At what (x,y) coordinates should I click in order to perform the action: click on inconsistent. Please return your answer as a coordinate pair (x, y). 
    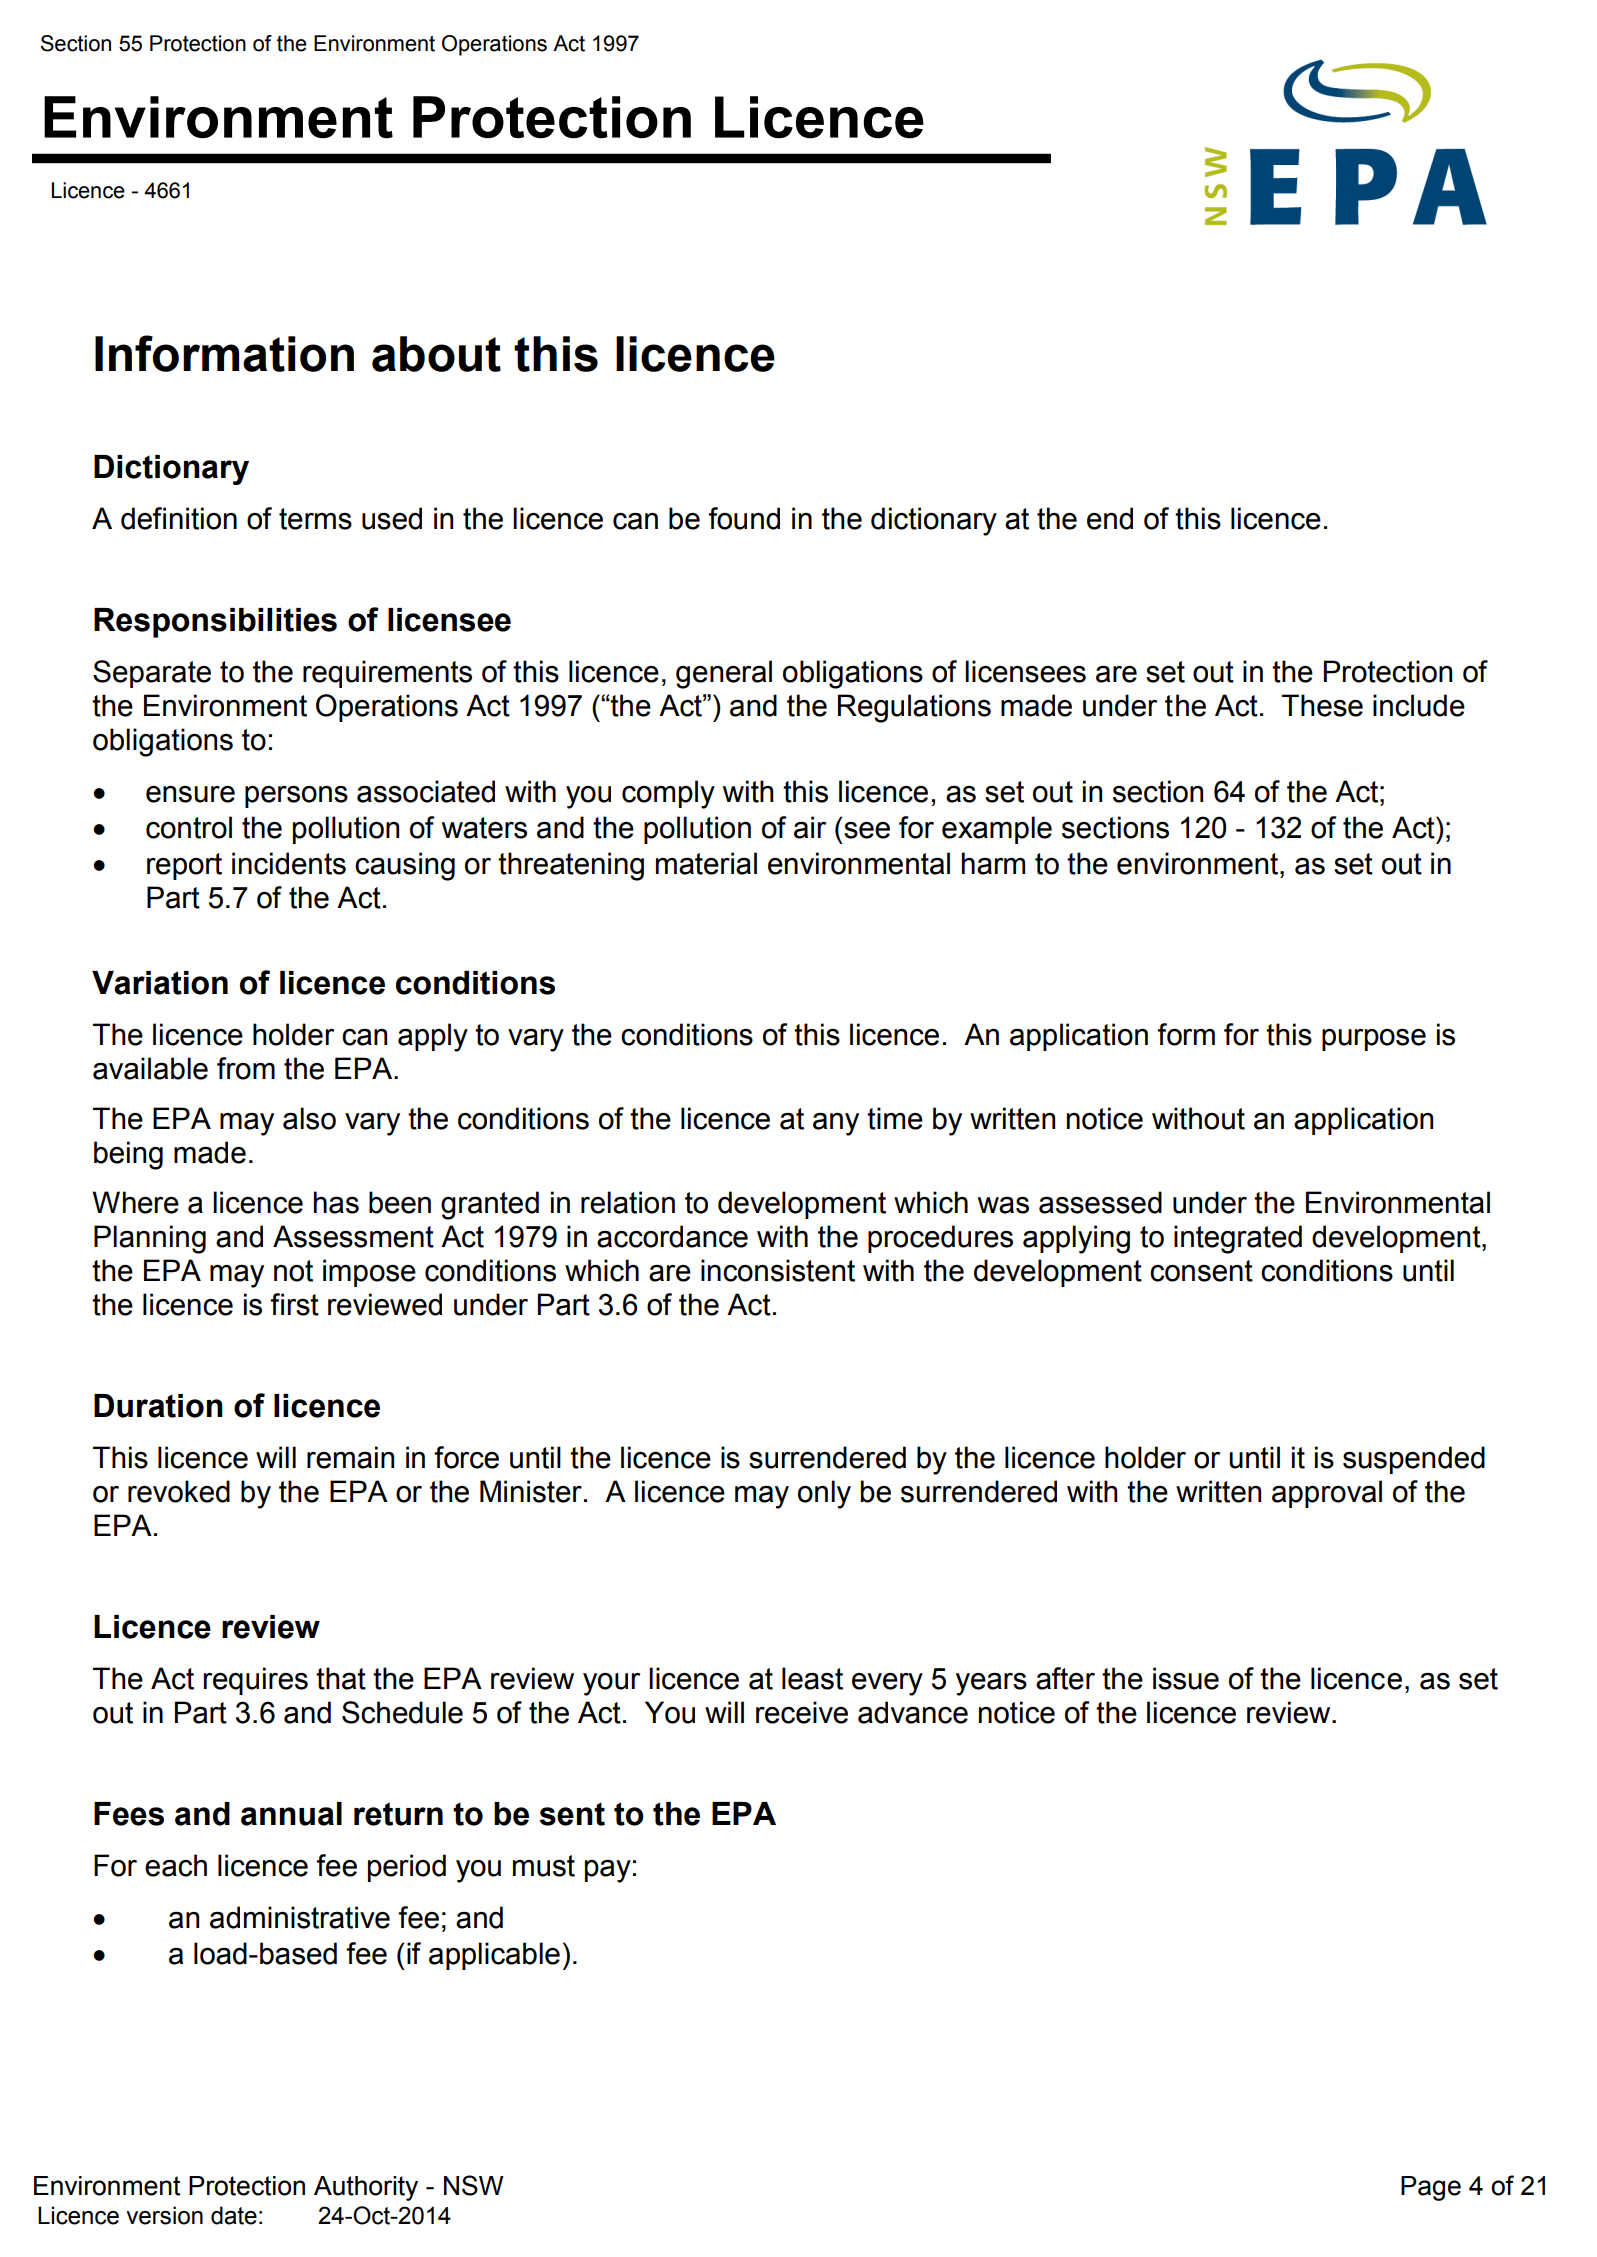
    Looking at the image, I should click on (778, 1270).
